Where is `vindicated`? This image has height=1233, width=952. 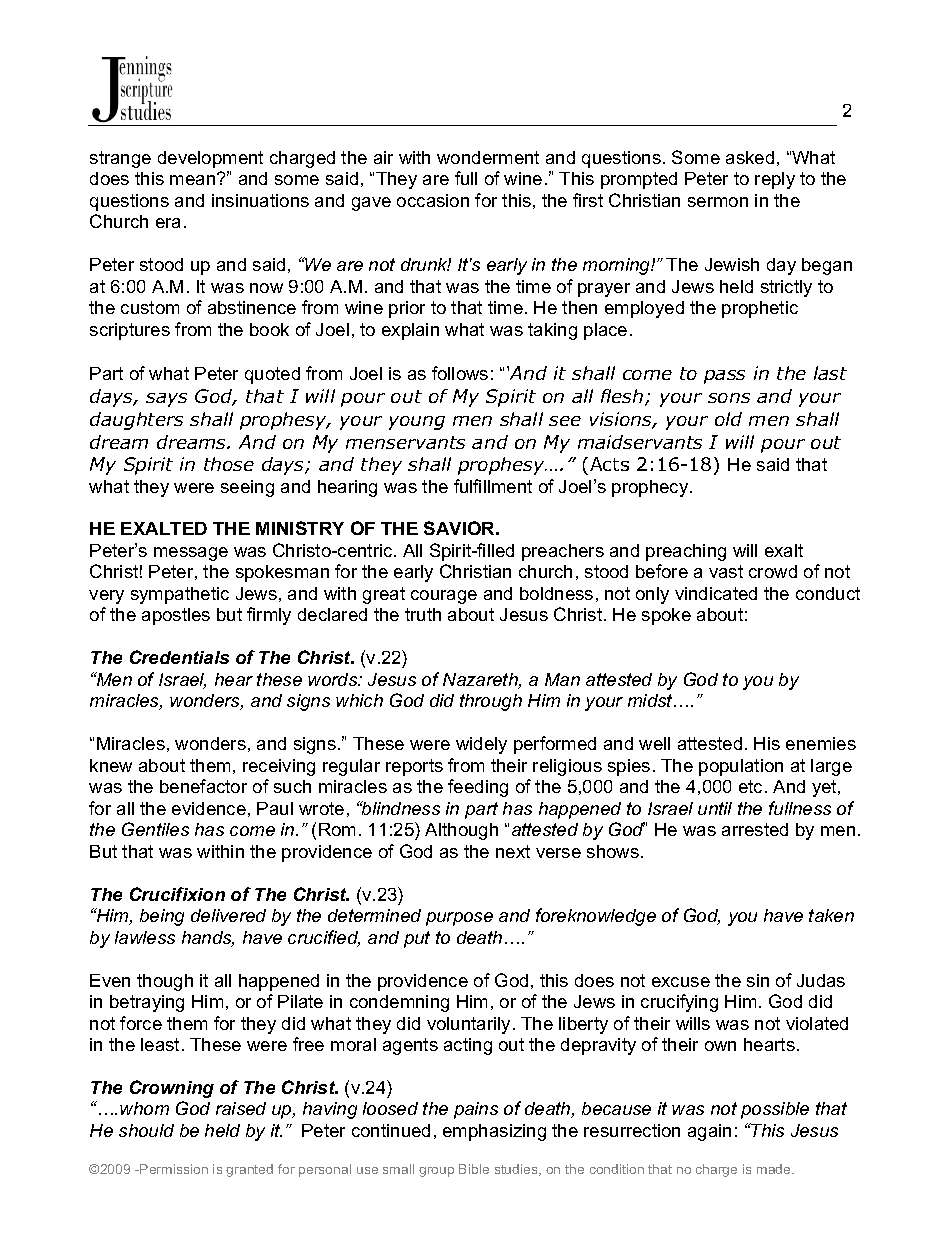
vindicated is located at coordinates (716, 593).
